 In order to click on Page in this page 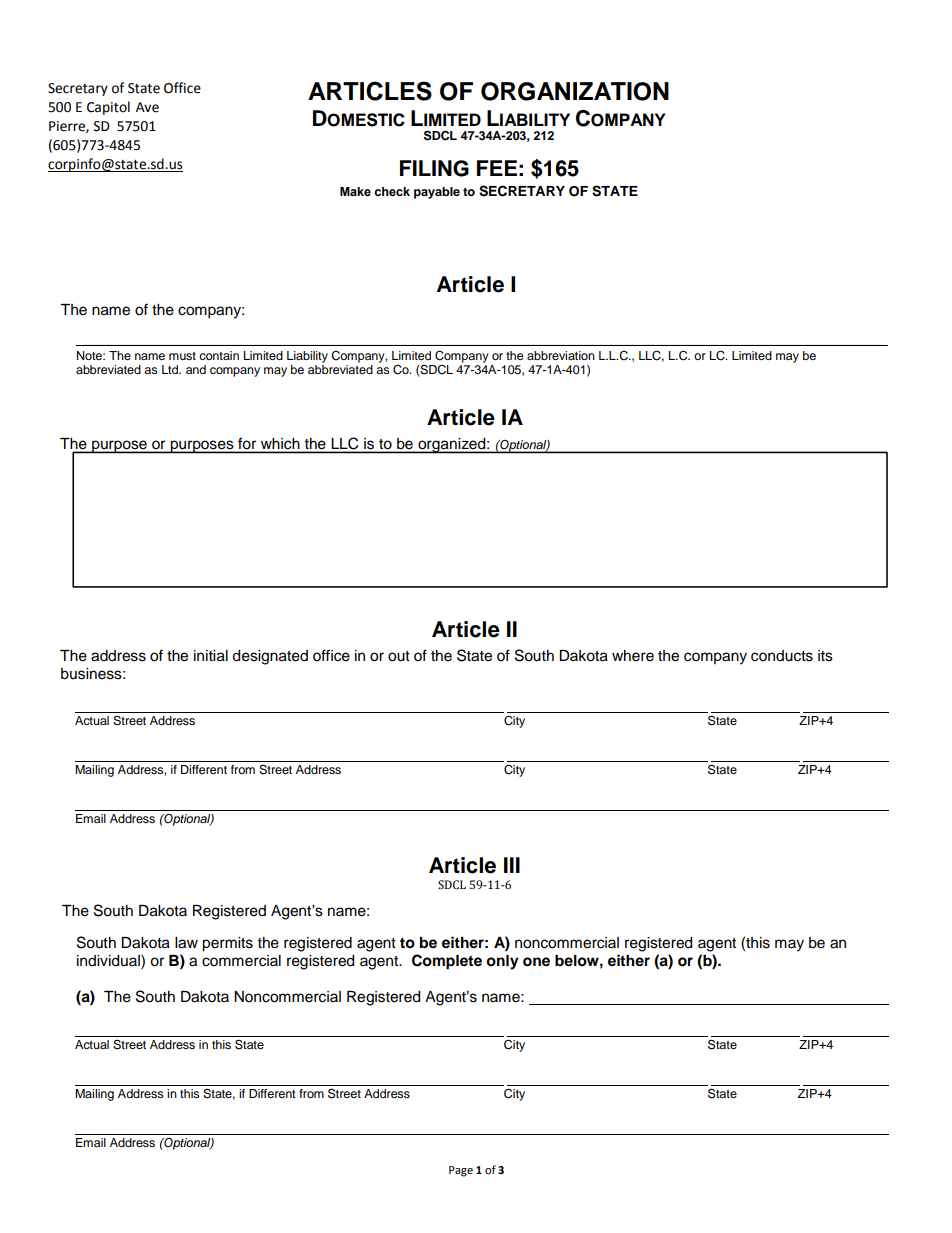, I will do `click(461, 1171)`.
